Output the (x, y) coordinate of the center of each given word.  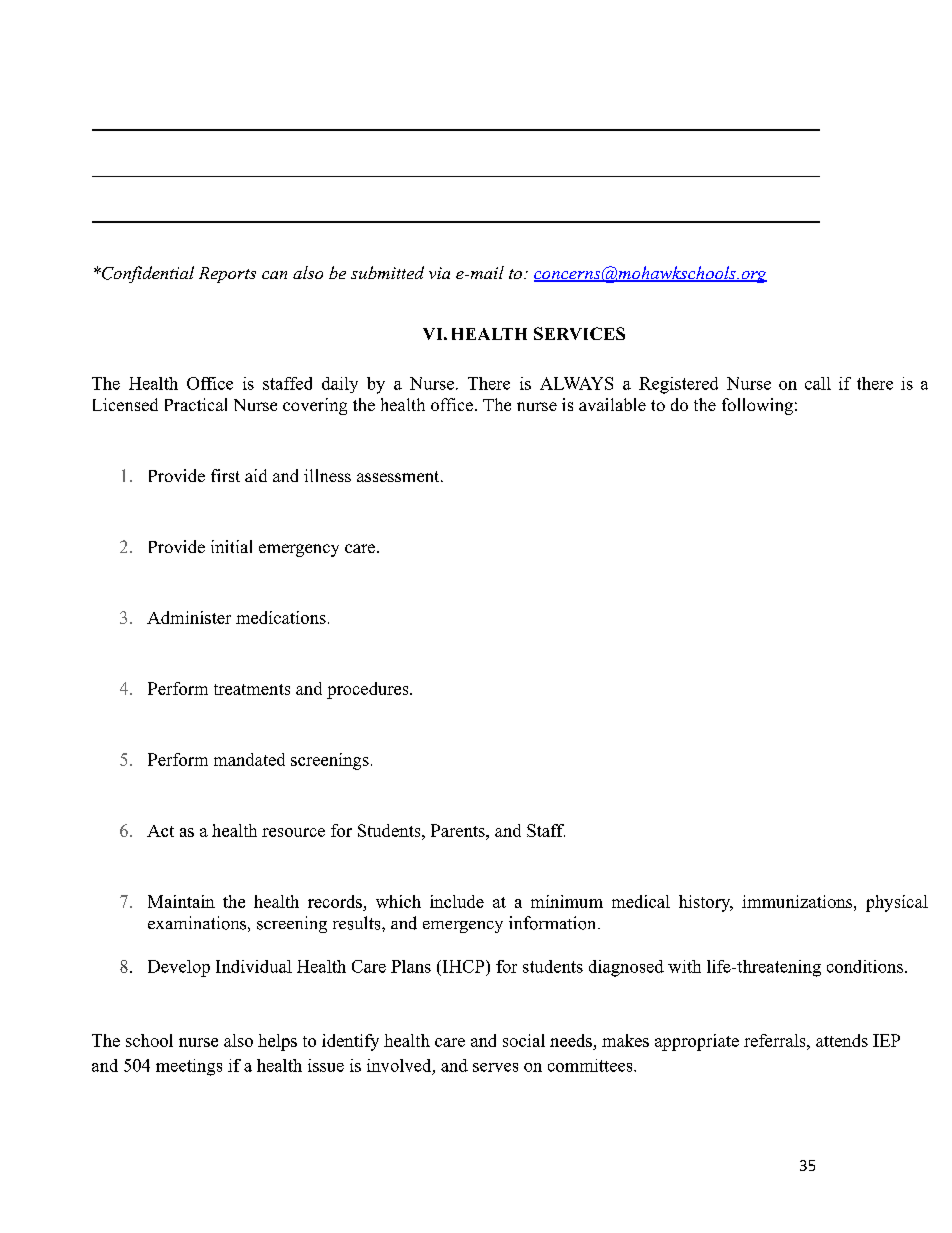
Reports (227, 275)
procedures (369, 690)
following (757, 406)
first (225, 475)
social (524, 1040)
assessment (398, 476)
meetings (189, 1067)
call (818, 383)
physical (897, 903)
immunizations (797, 901)
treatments (252, 689)
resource (293, 832)
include (457, 901)
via (439, 273)
